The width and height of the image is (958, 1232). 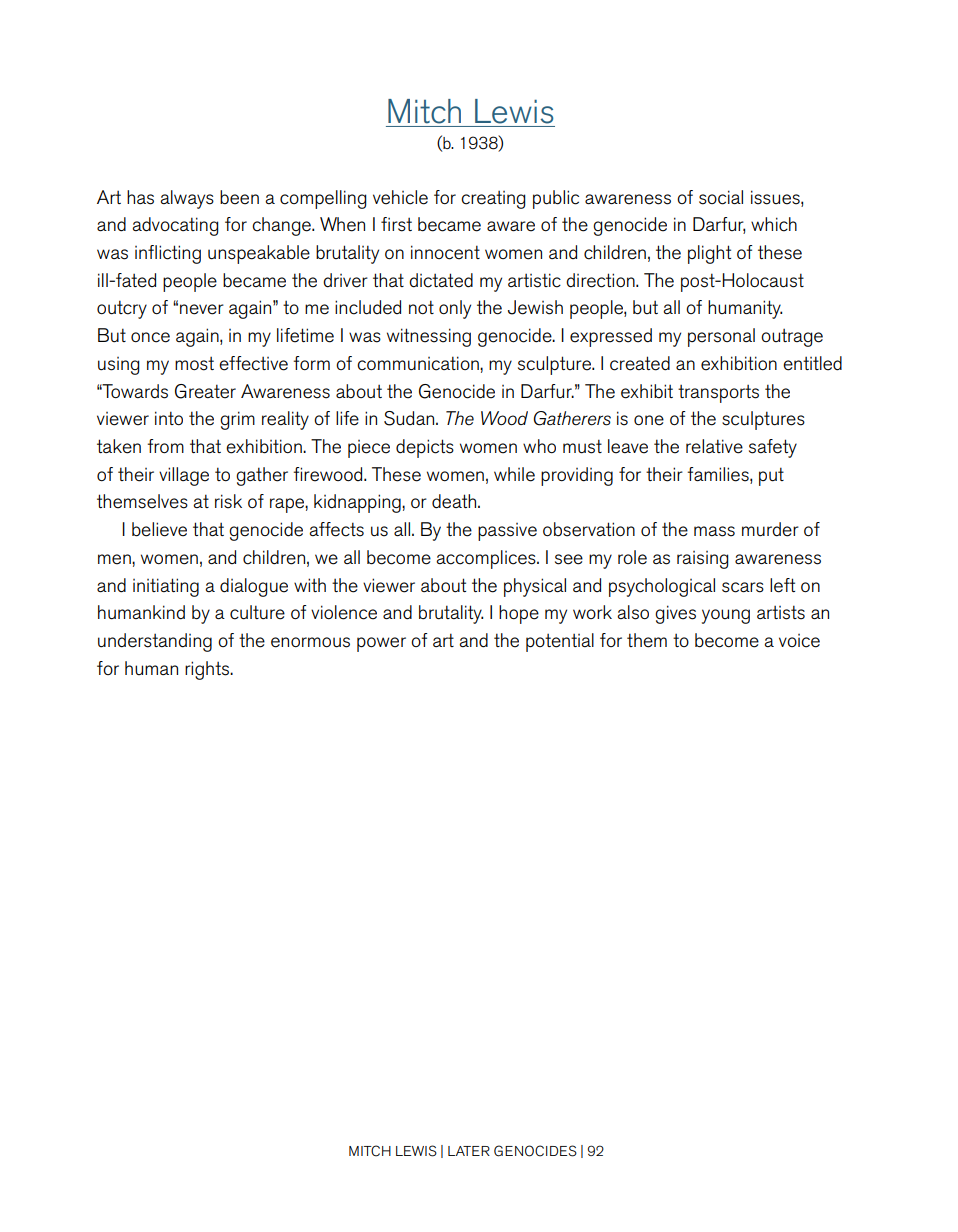 I want to click on potential, so click(x=560, y=642).
